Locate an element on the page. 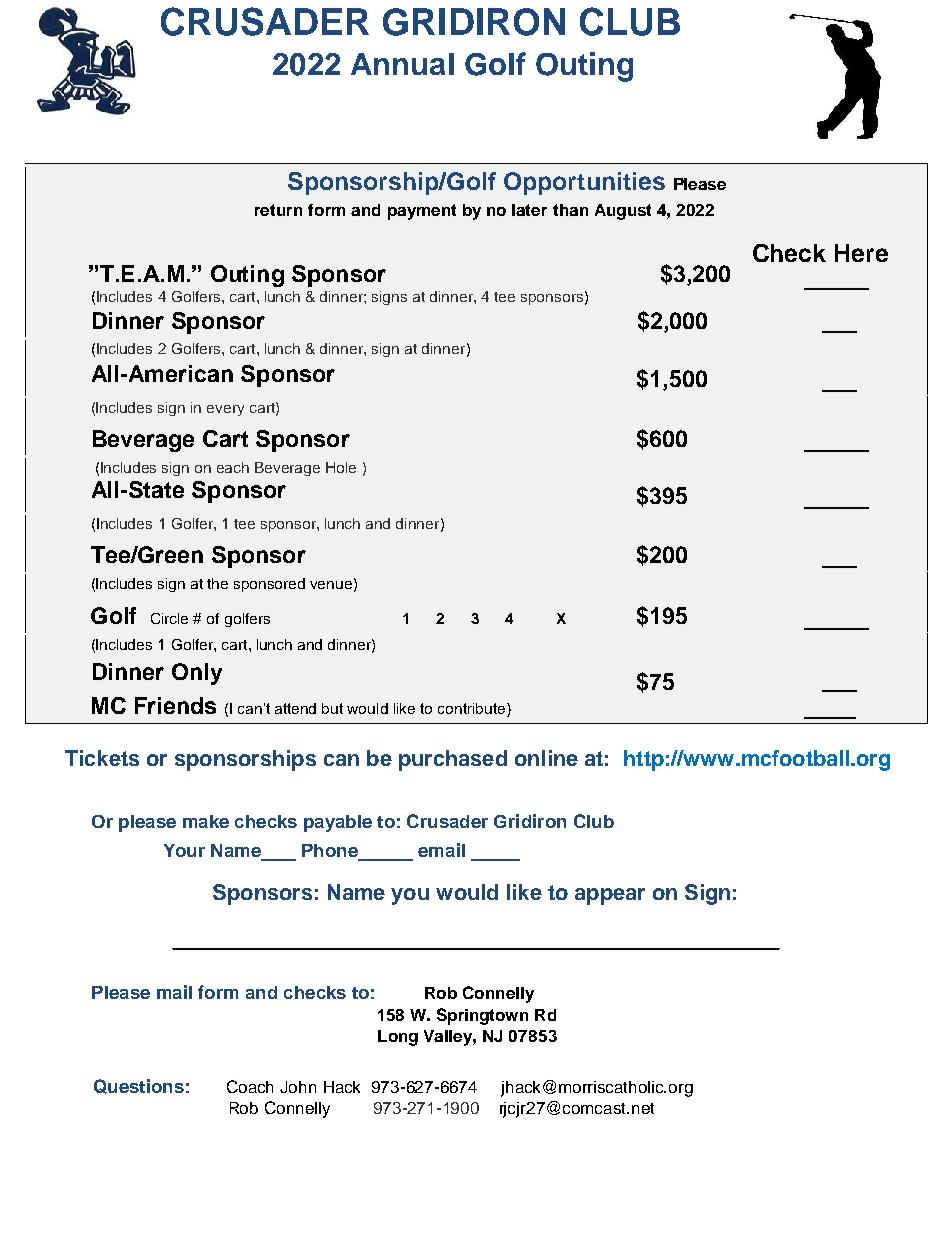  online is located at coordinates (546, 758).
